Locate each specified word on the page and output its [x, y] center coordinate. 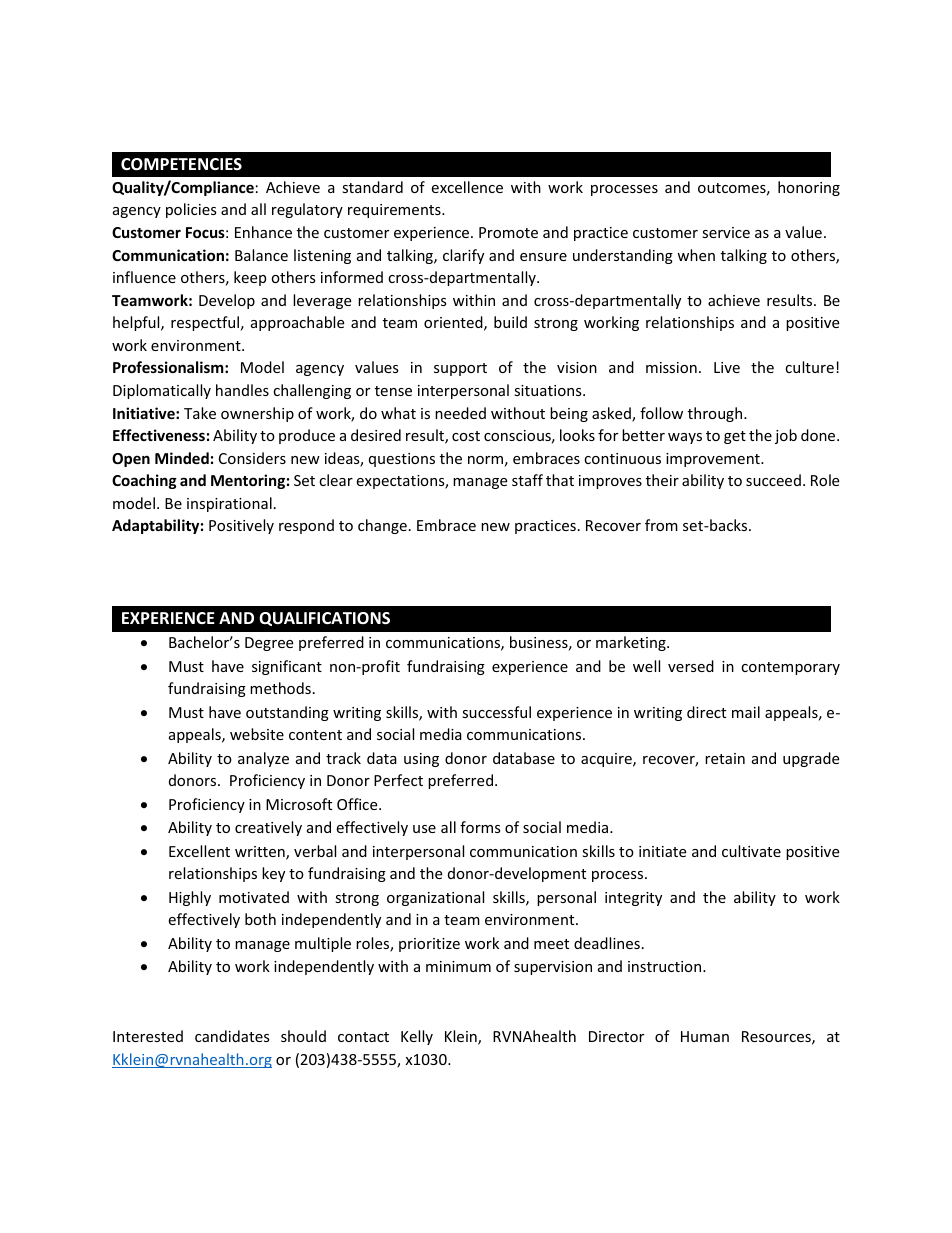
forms [480, 827]
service [726, 232]
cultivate [751, 851]
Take [200, 413]
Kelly [417, 1037]
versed [691, 666]
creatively [268, 828]
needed [460, 413]
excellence [467, 187]
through [715, 414]
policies [191, 210]
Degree [269, 644]
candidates [232, 1036]
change [382, 526]
